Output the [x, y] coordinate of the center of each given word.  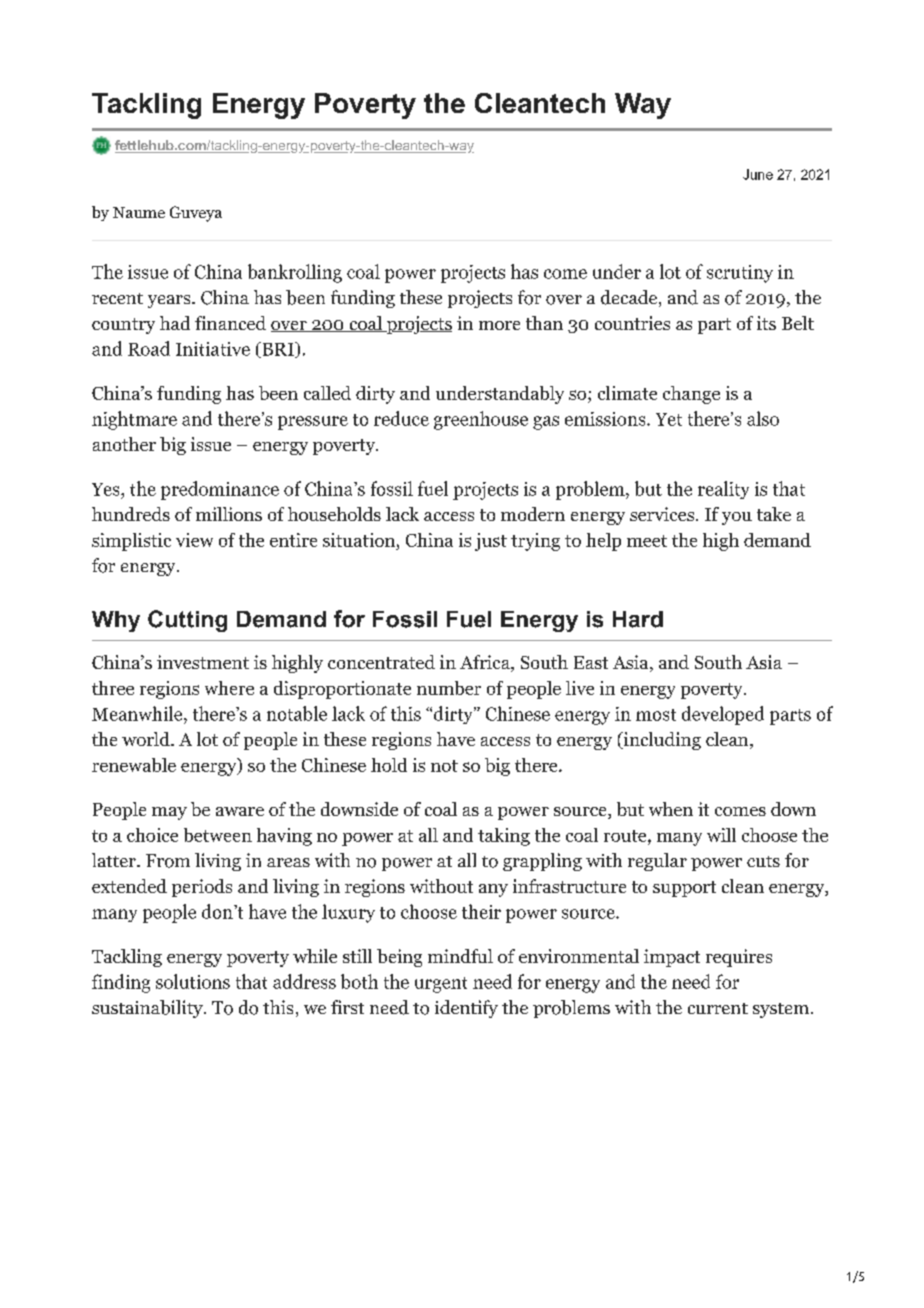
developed [723, 715]
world [147, 739]
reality [723, 490]
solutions [193, 981]
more [499, 325]
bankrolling [295, 273]
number [449, 688]
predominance [220, 490]
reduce [401, 418]
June [758, 174]
